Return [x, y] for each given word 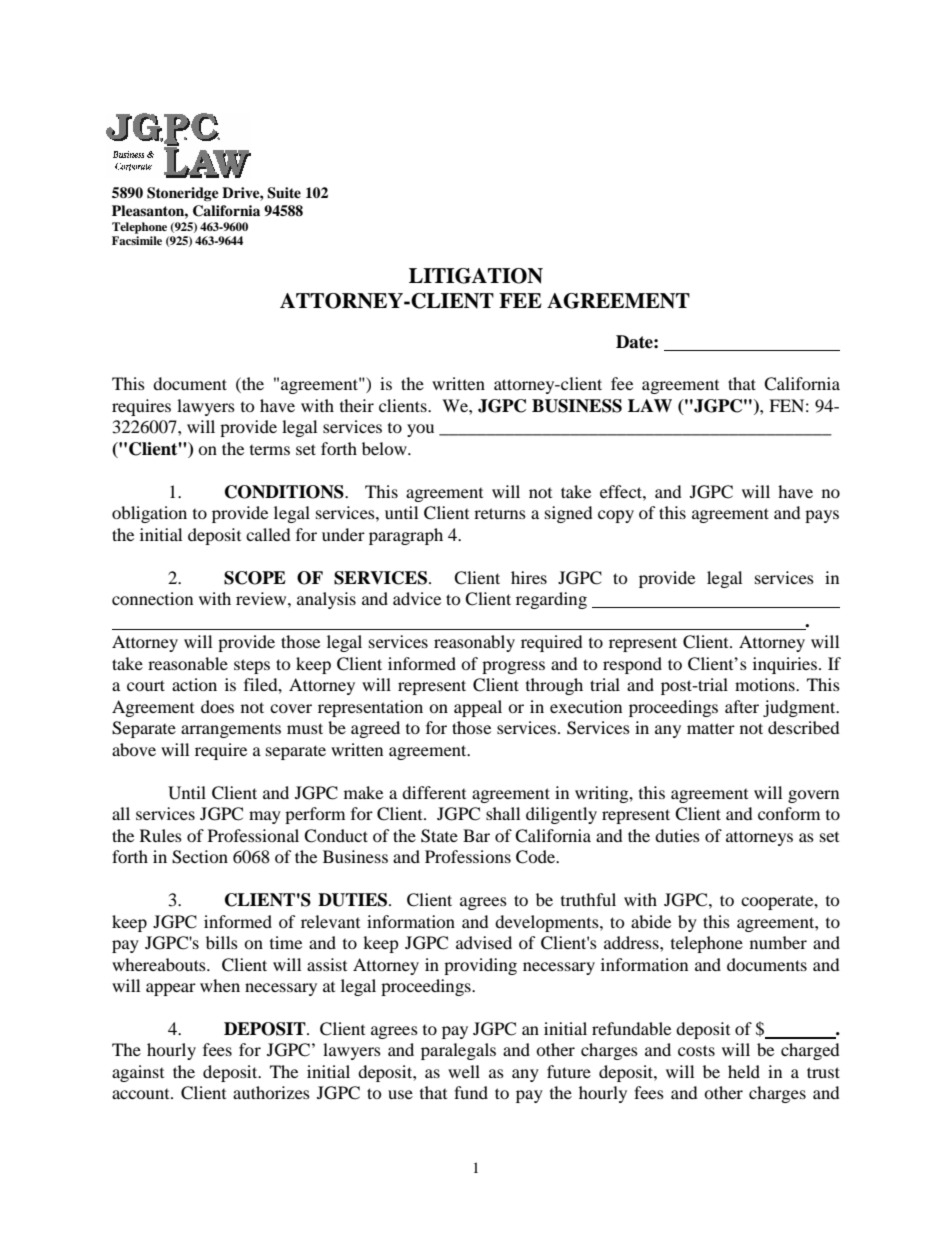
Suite [284, 193]
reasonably [474, 643]
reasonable [188, 663]
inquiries [785, 665]
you [420, 430]
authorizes [271, 1092]
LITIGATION [476, 276]
